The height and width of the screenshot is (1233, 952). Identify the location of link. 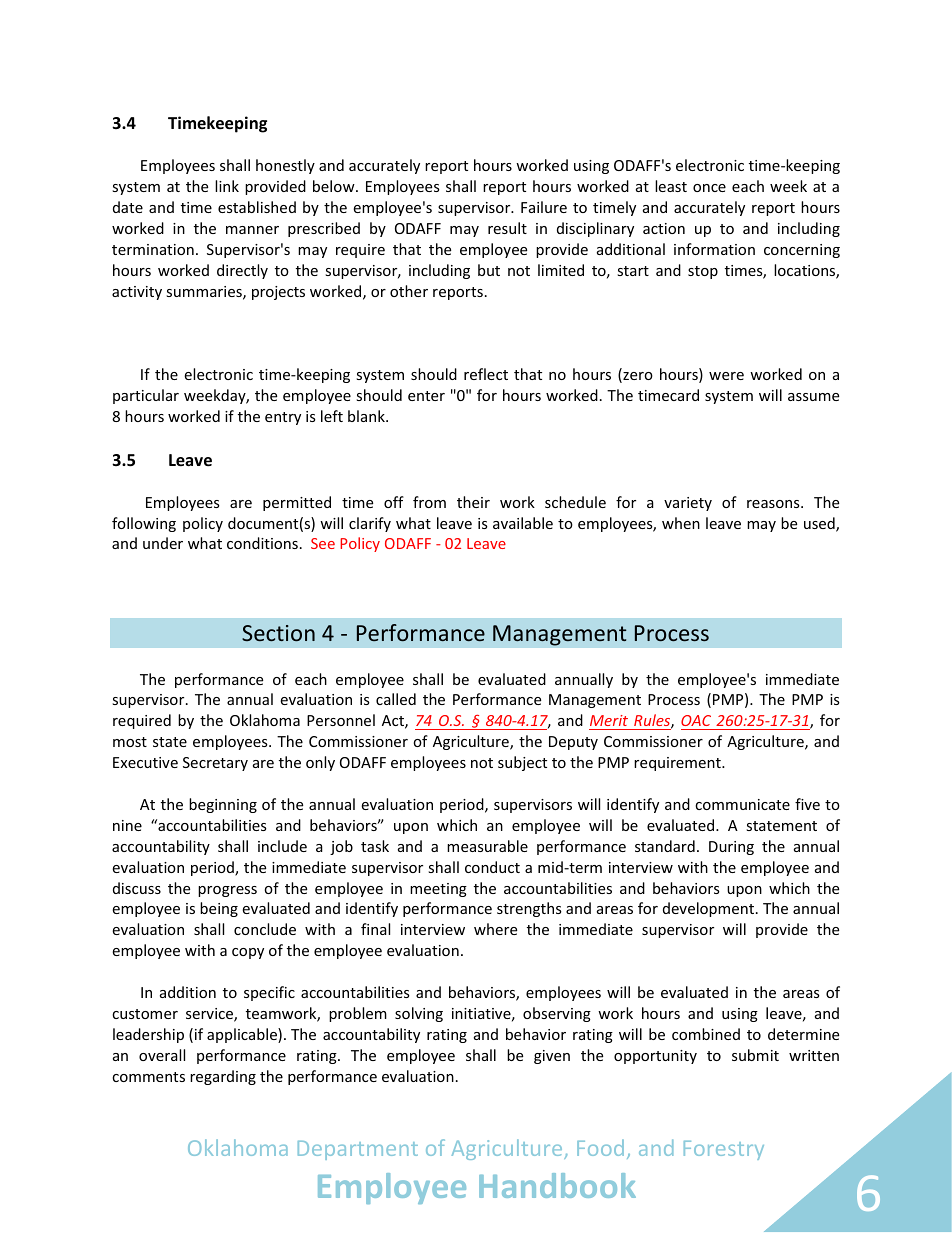
(227, 186).
